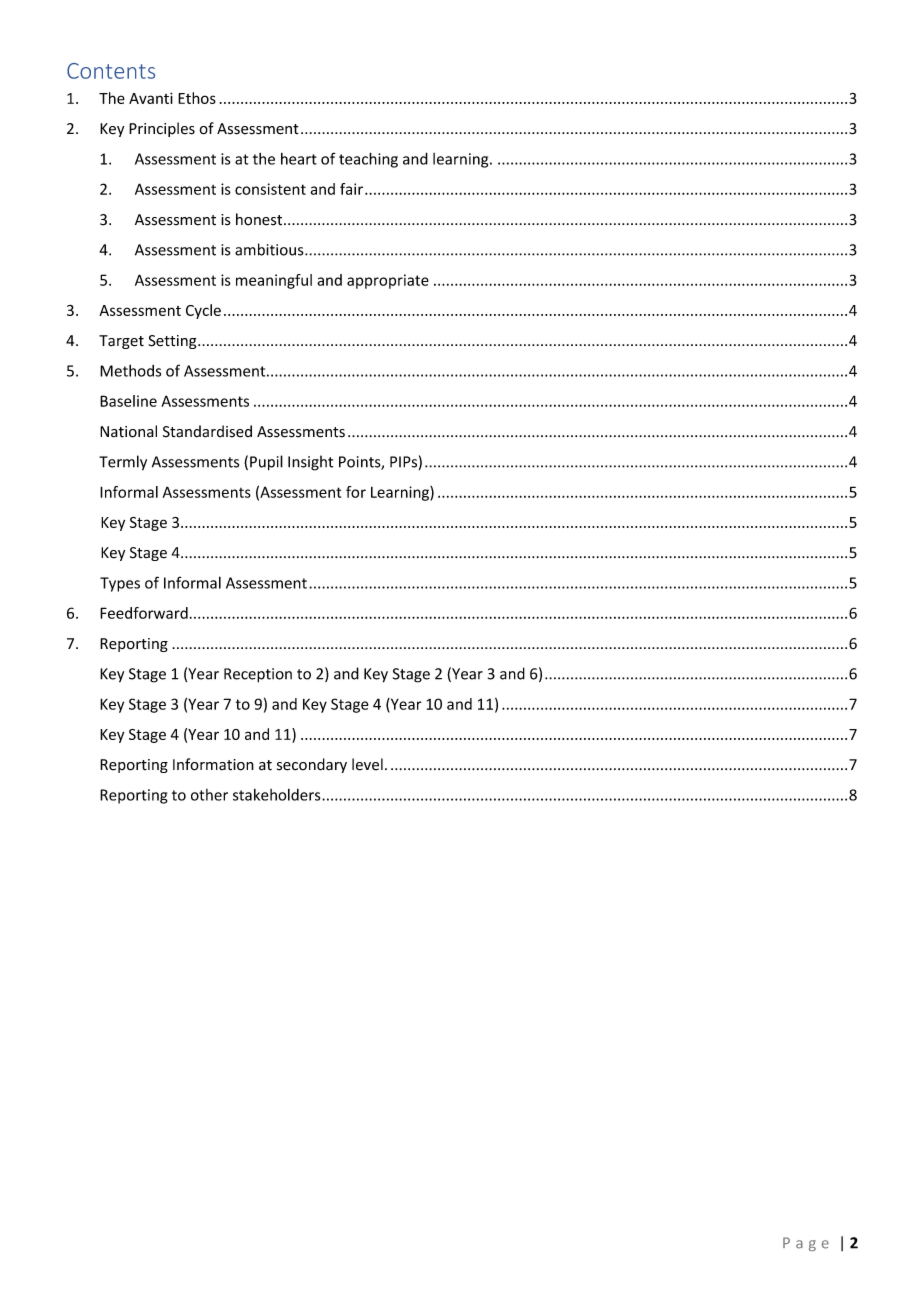  I want to click on Information, so click(213, 764).
